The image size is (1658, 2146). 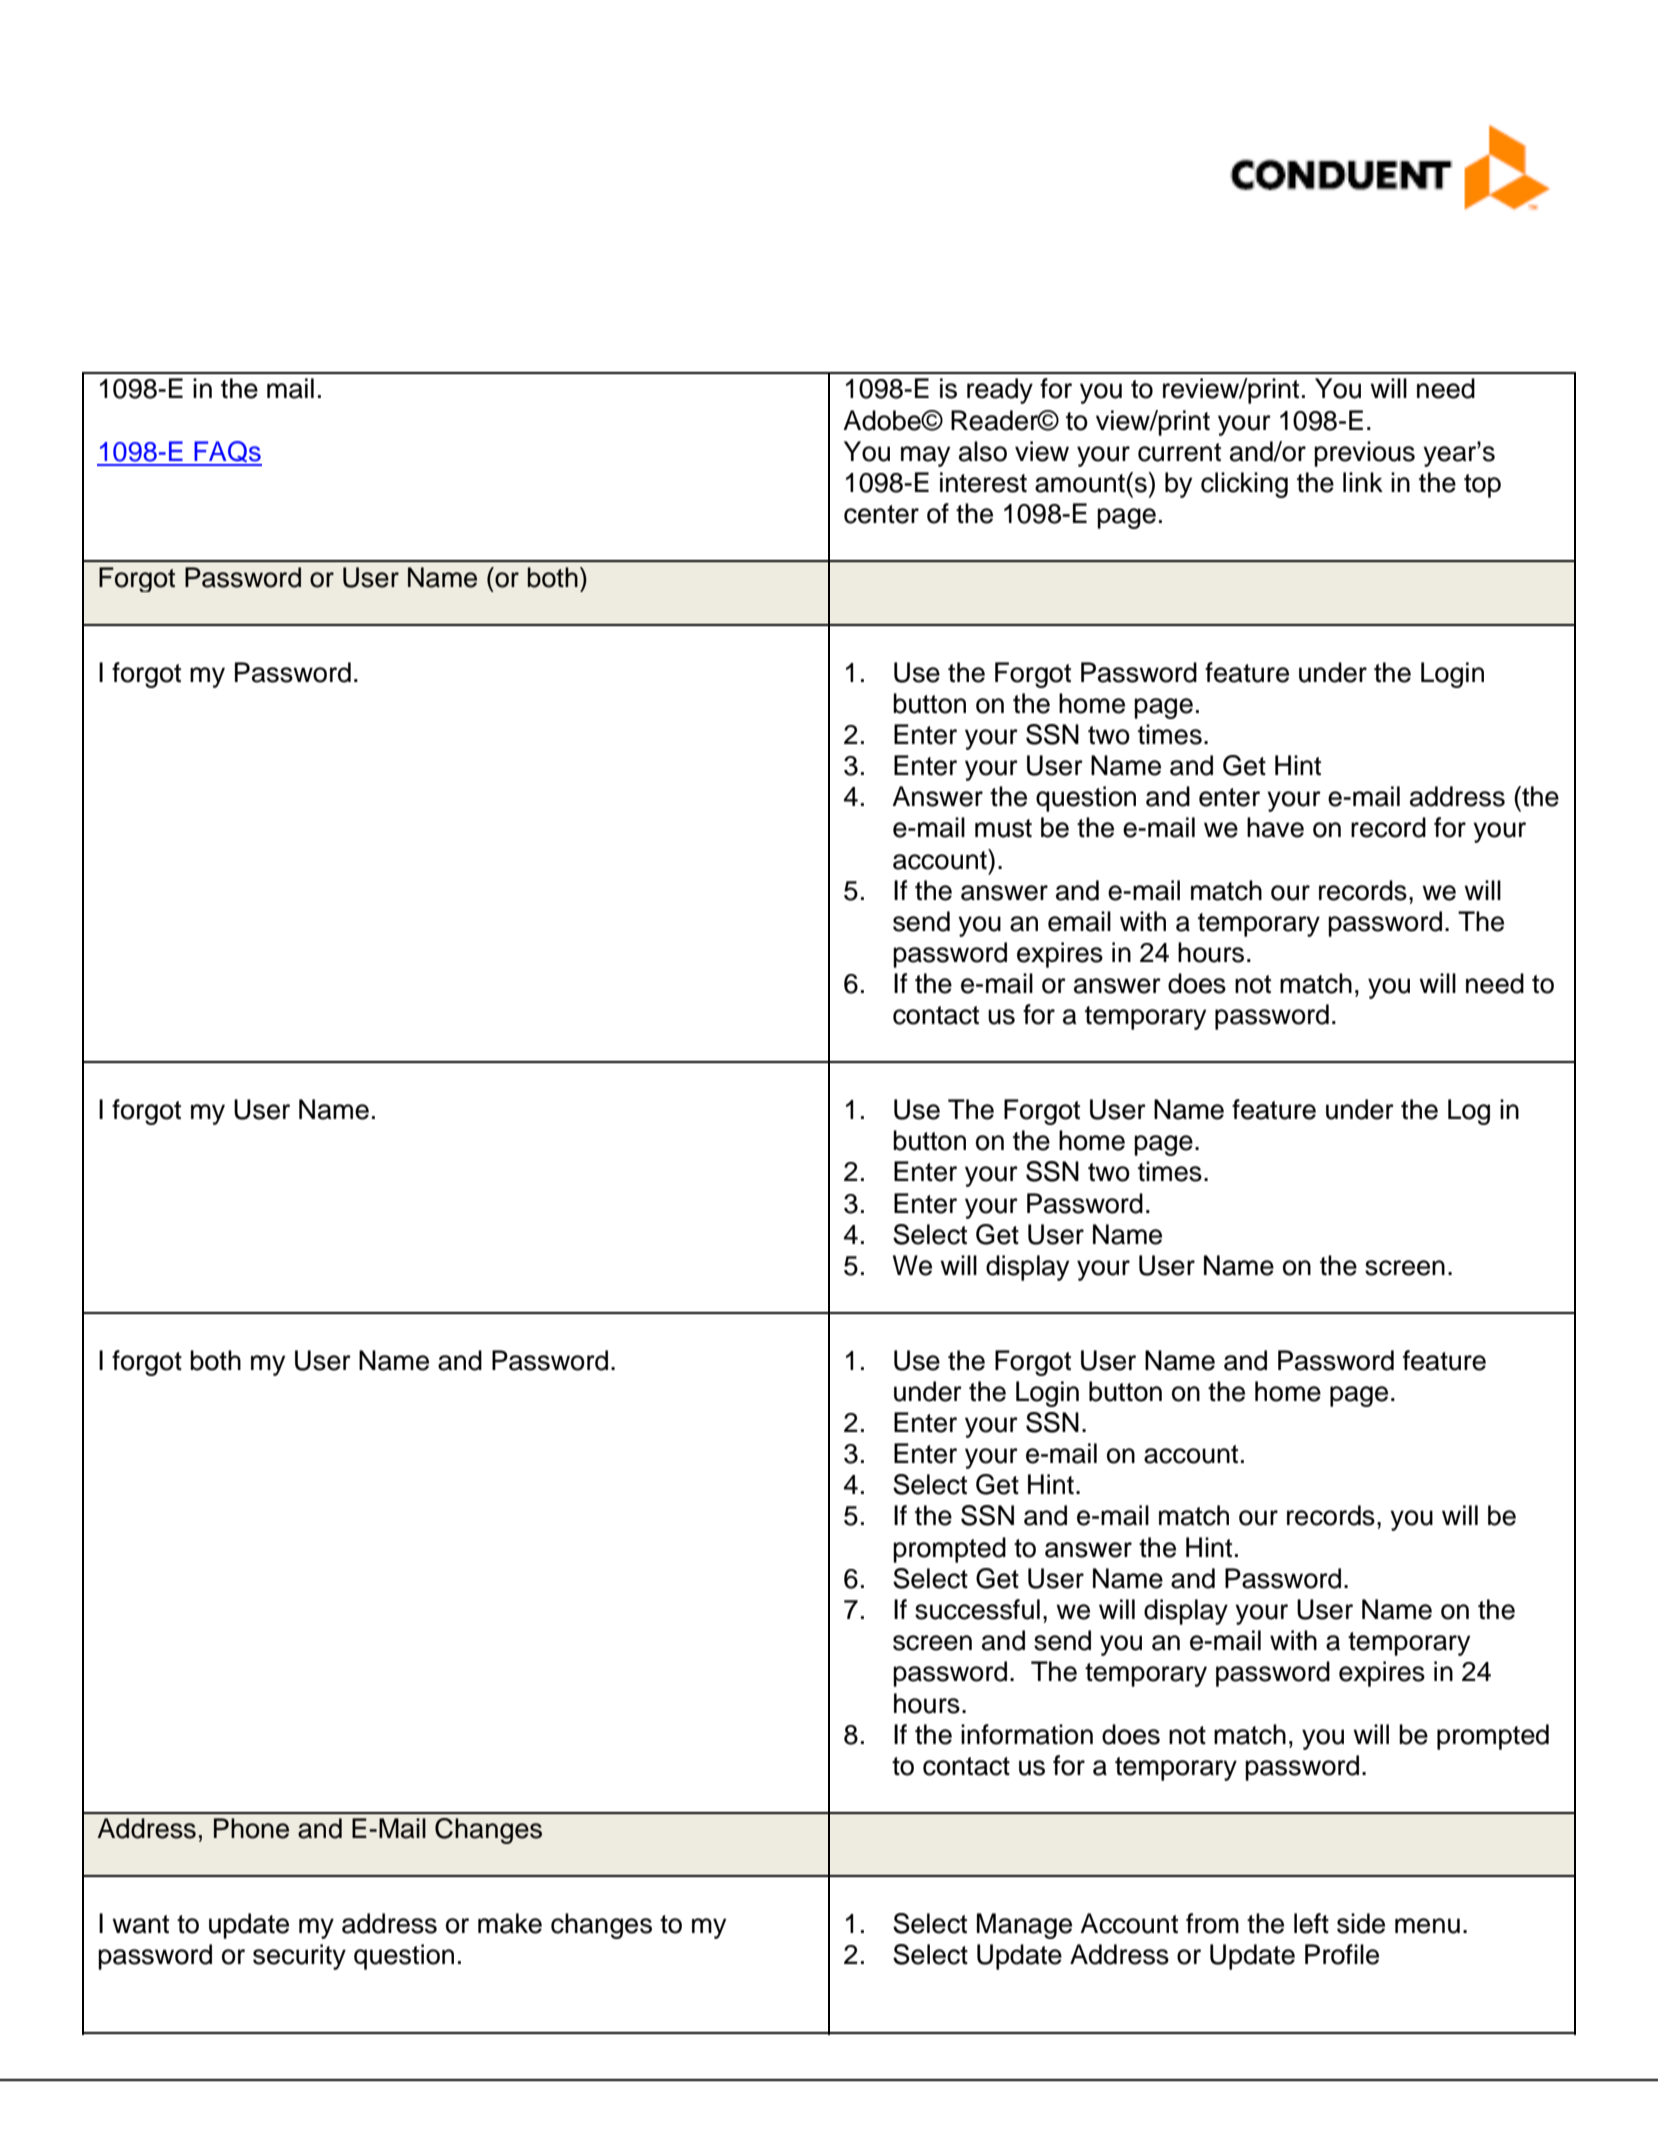 What do you see at coordinates (1027, 1734) in the screenshot?
I see `information` at bounding box center [1027, 1734].
